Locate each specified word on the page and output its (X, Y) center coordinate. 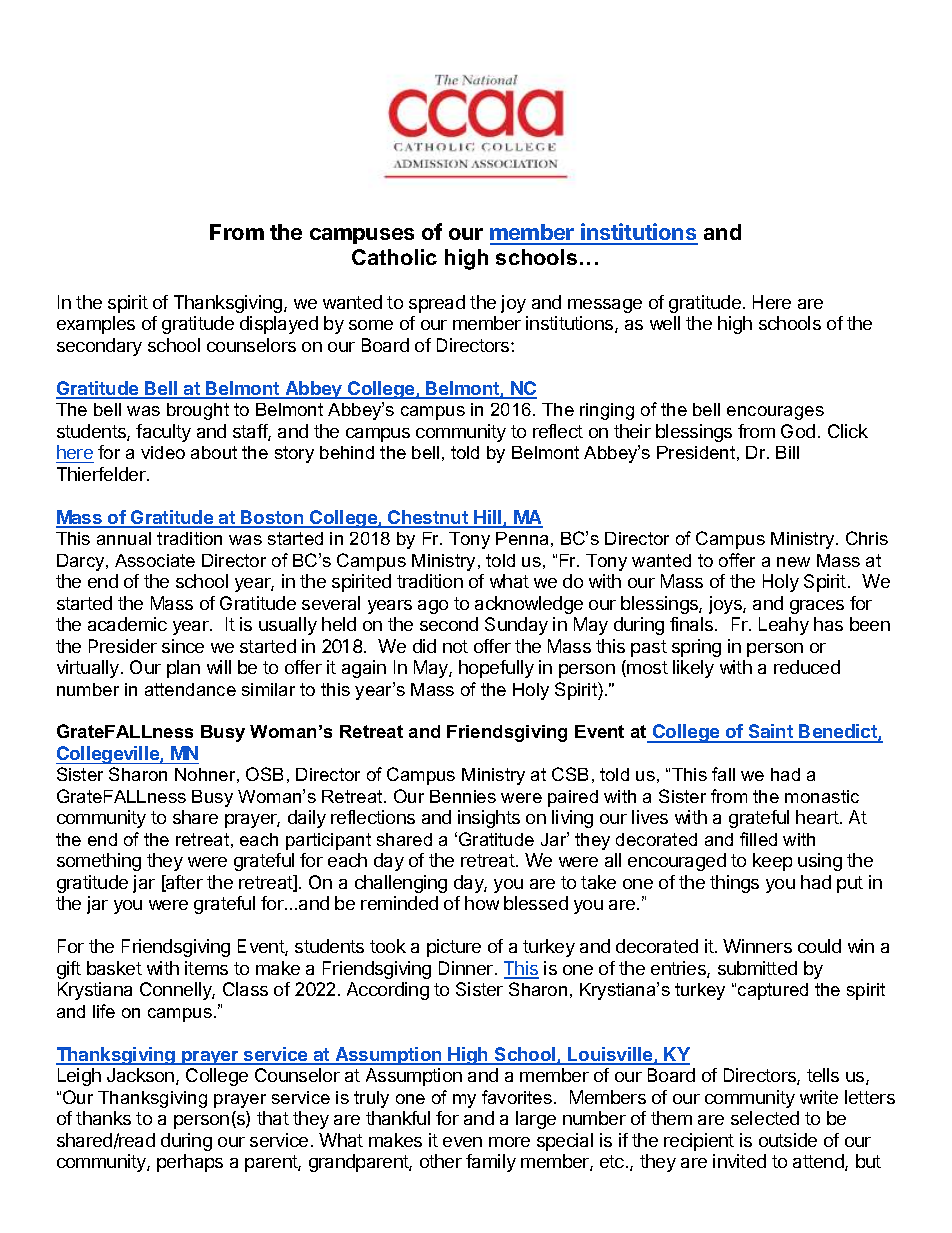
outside (788, 1140)
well (665, 323)
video (163, 452)
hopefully (496, 669)
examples (96, 325)
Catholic (394, 257)
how (482, 903)
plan (183, 669)
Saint (771, 733)
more (509, 1142)
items (206, 968)
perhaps (190, 1163)
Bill (787, 452)
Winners (757, 946)
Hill (488, 518)
